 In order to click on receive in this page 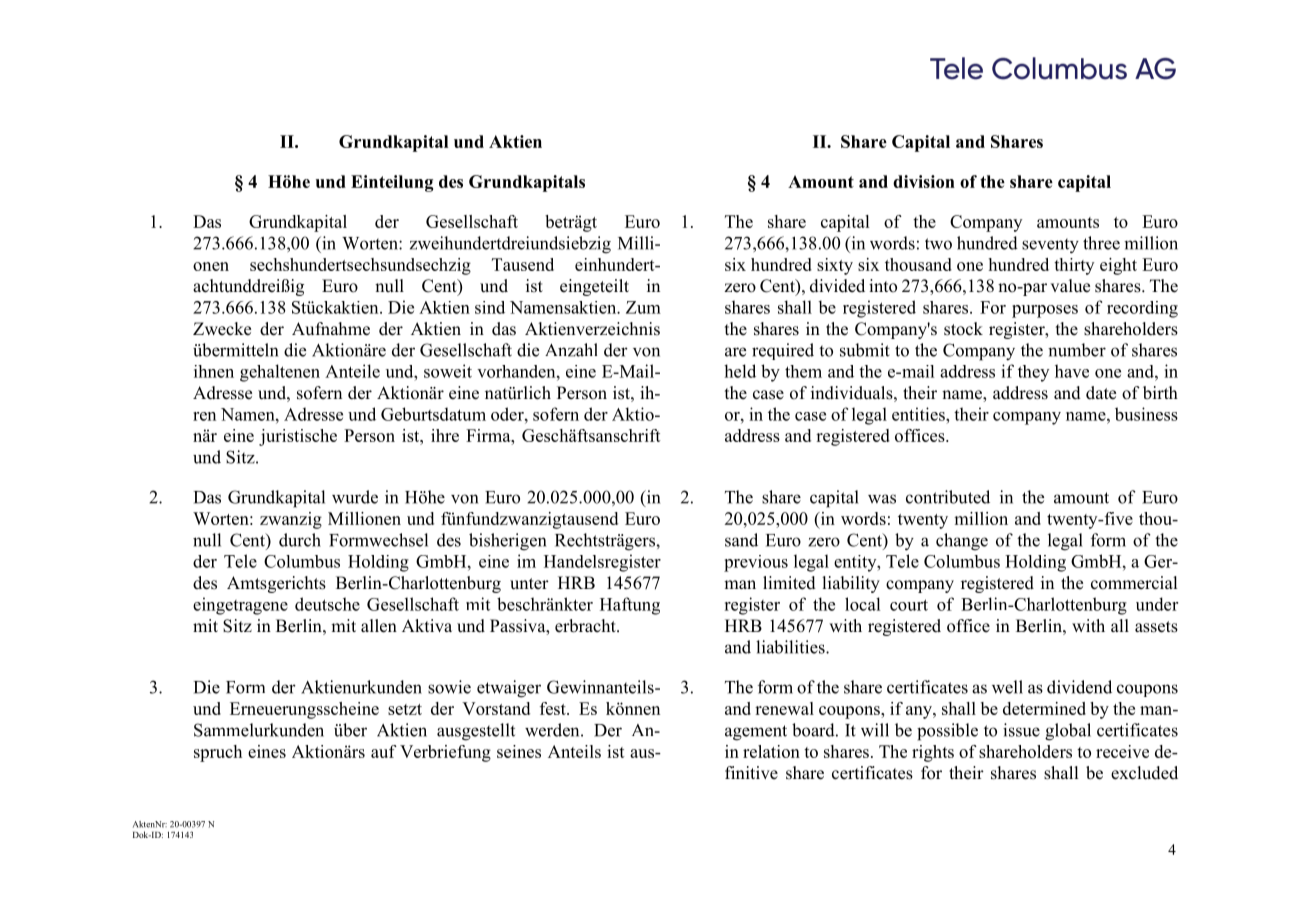, I will do `click(1122, 751)`.
